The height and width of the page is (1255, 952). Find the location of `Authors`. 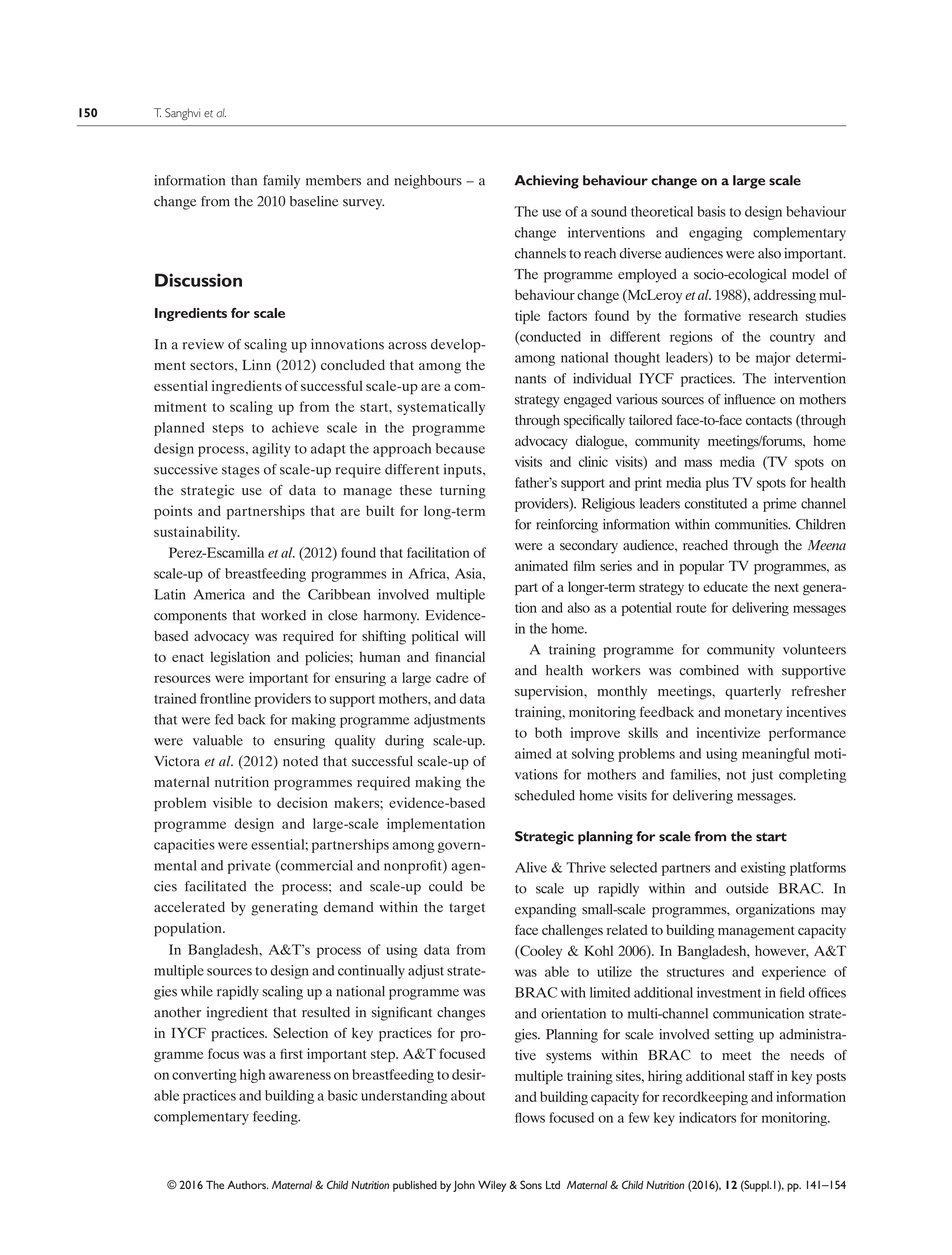

Authors is located at coordinates (247, 1184).
